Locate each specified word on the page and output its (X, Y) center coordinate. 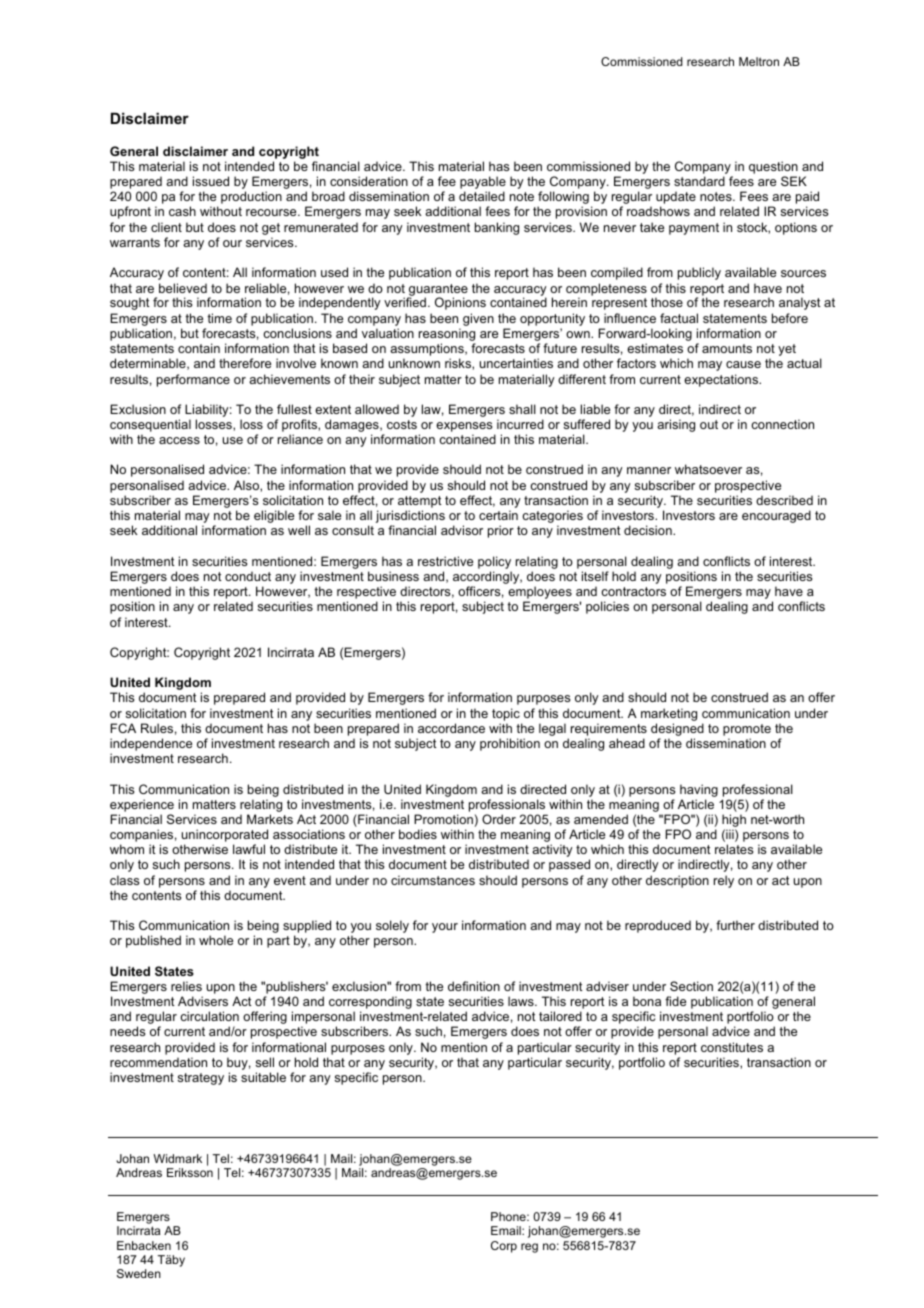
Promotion (444, 820)
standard (699, 181)
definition (474, 986)
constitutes (732, 1047)
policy (495, 564)
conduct (248, 576)
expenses (465, 428)
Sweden (139, 1273)
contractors (633, 591)
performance (193, 380)
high (734, 822)
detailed (482, 196)
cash (182, 211)
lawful (249, 849)
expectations (722, 380)
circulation (209, 1016)
